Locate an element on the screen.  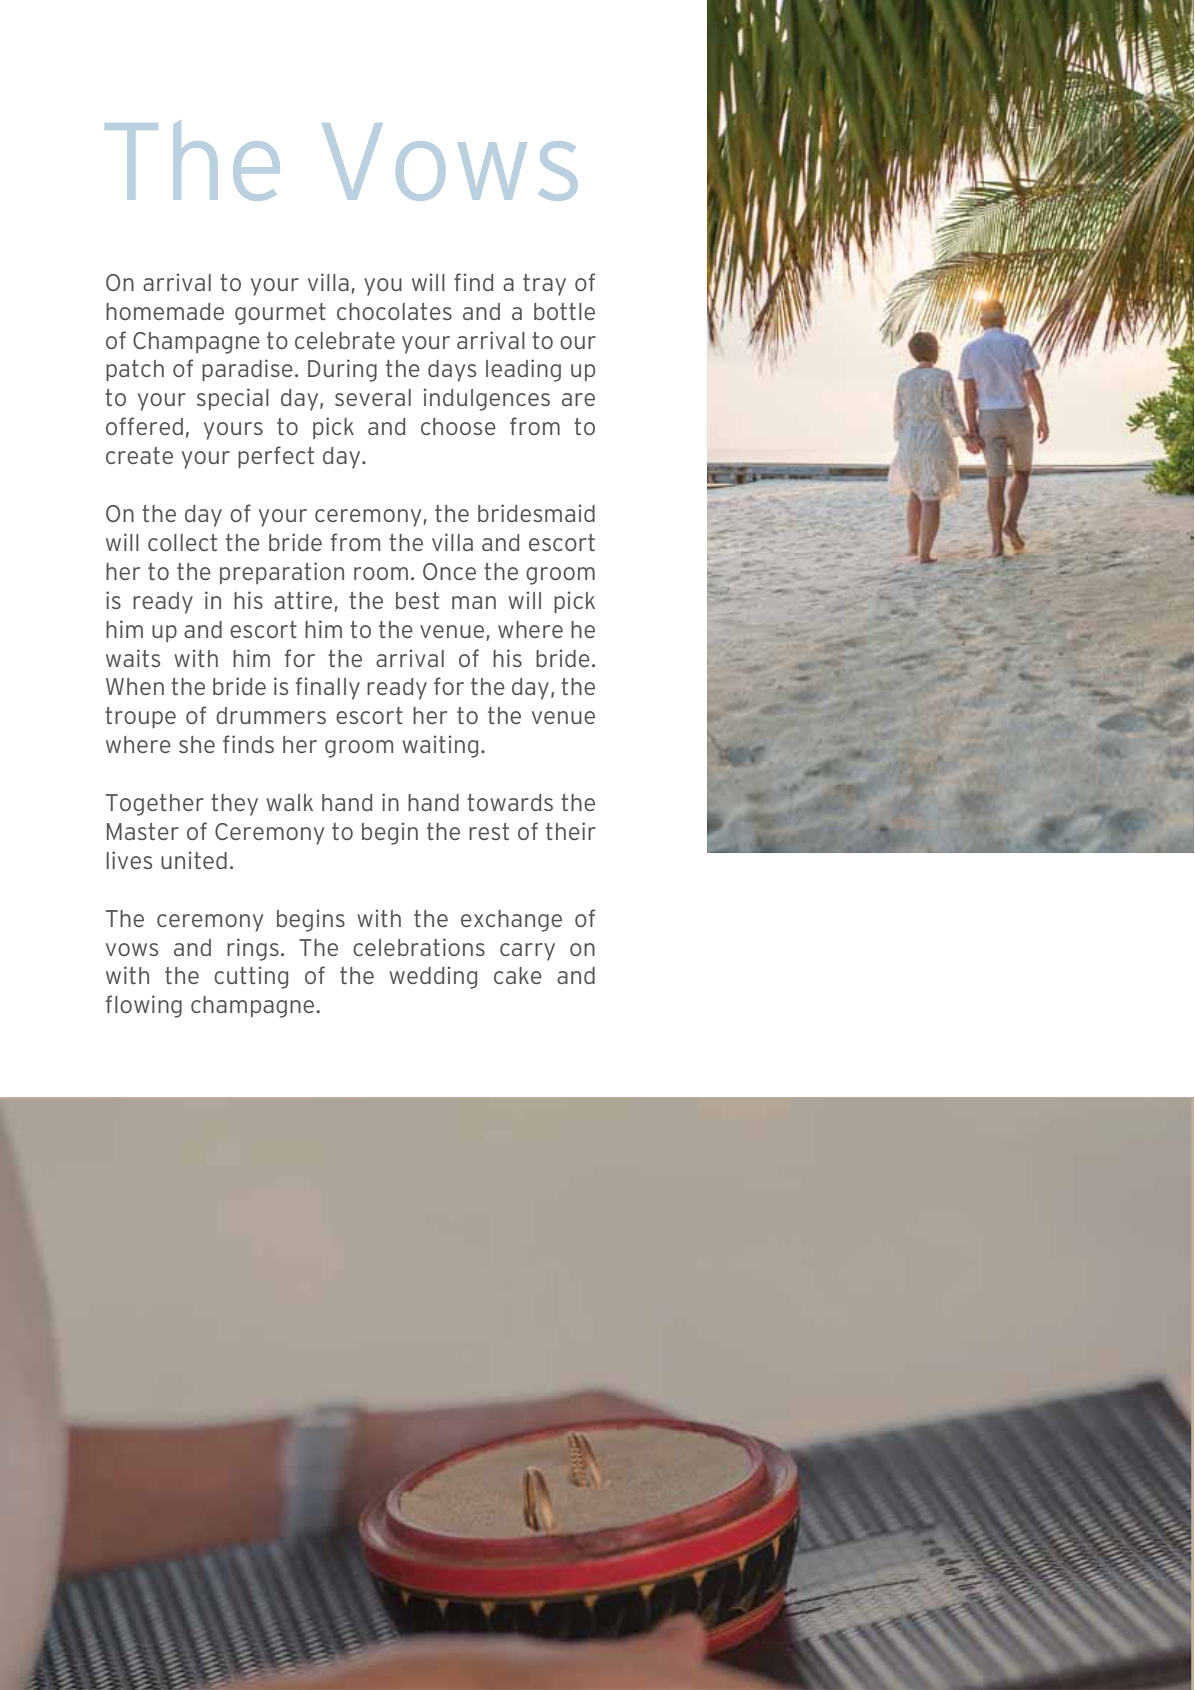
towards is located at coordinates (510, 802).
